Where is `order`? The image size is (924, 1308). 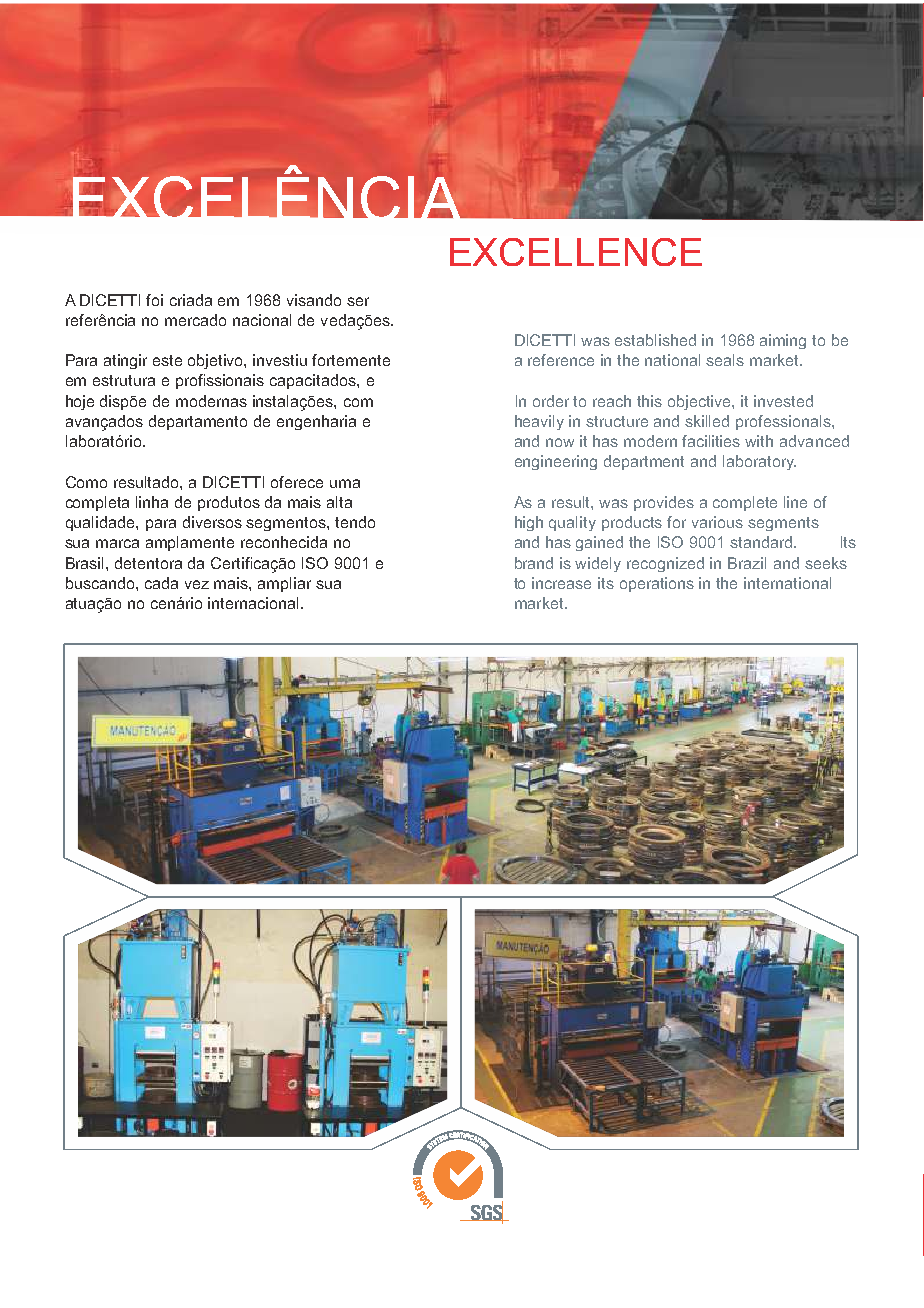
order is located at coordinates (551, 401).
